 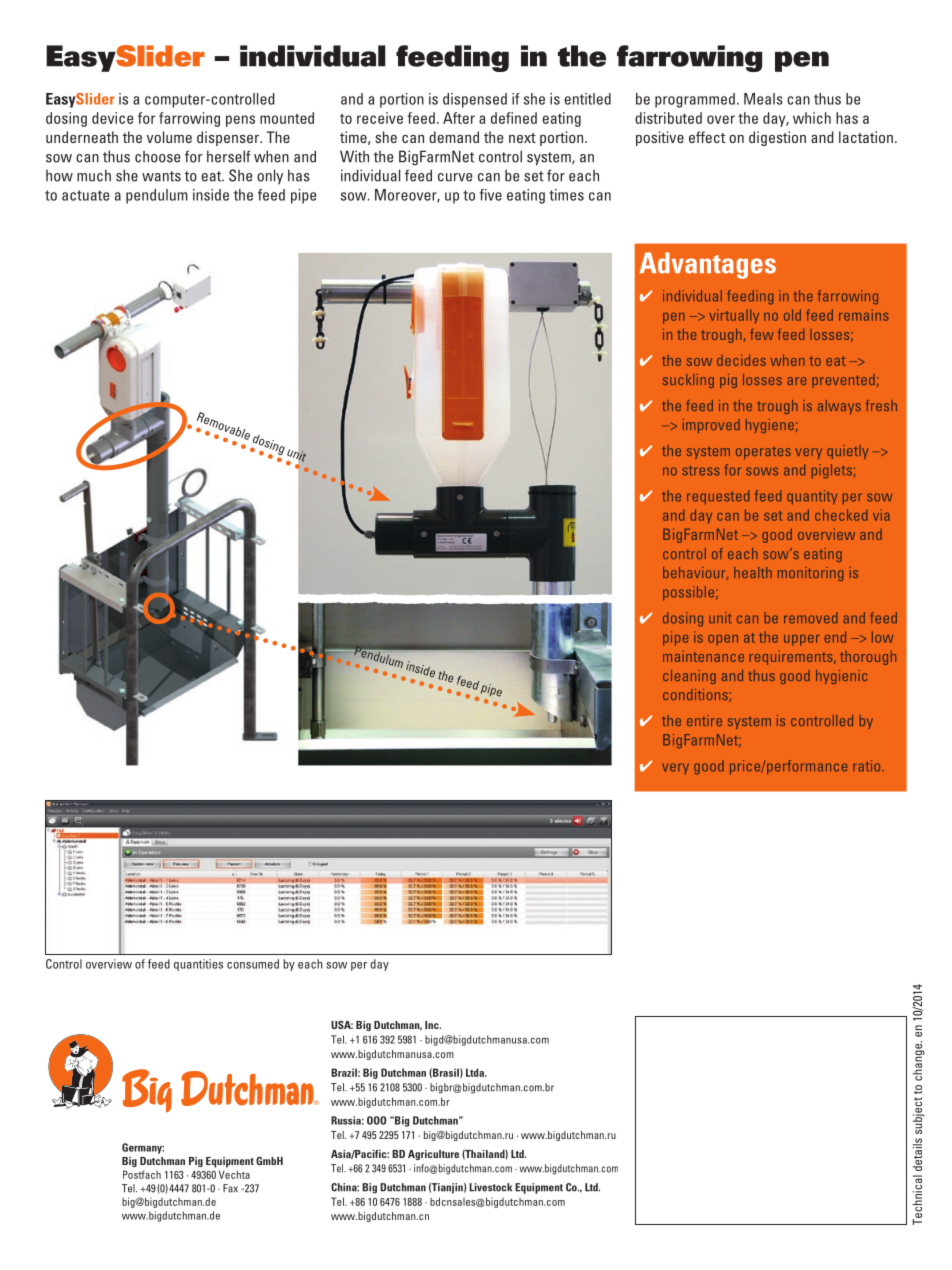 I want to click on ratio, so click(x=868, y=766).
